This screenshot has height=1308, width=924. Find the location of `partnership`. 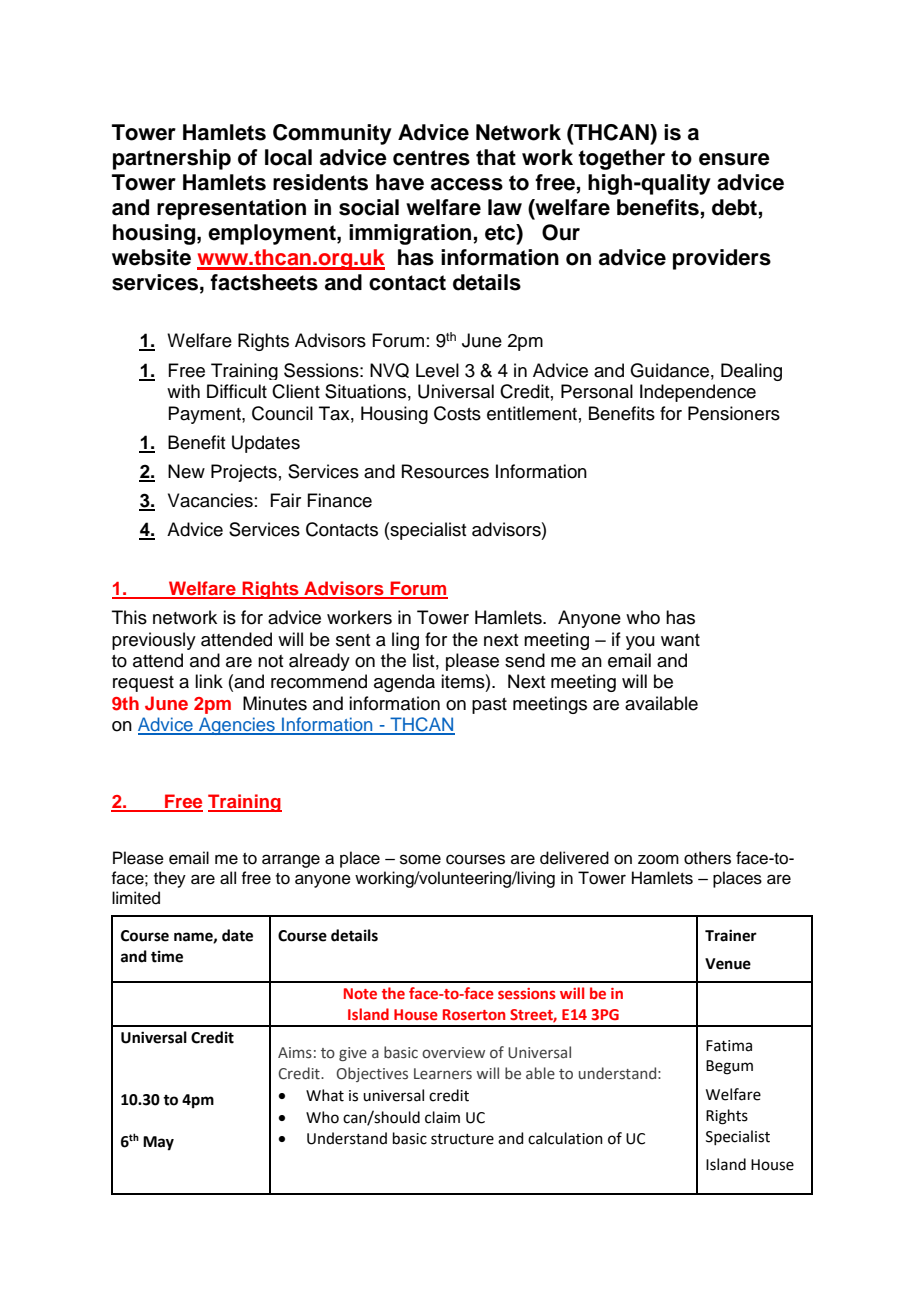

partnership is located at coordinates (172, 159).
